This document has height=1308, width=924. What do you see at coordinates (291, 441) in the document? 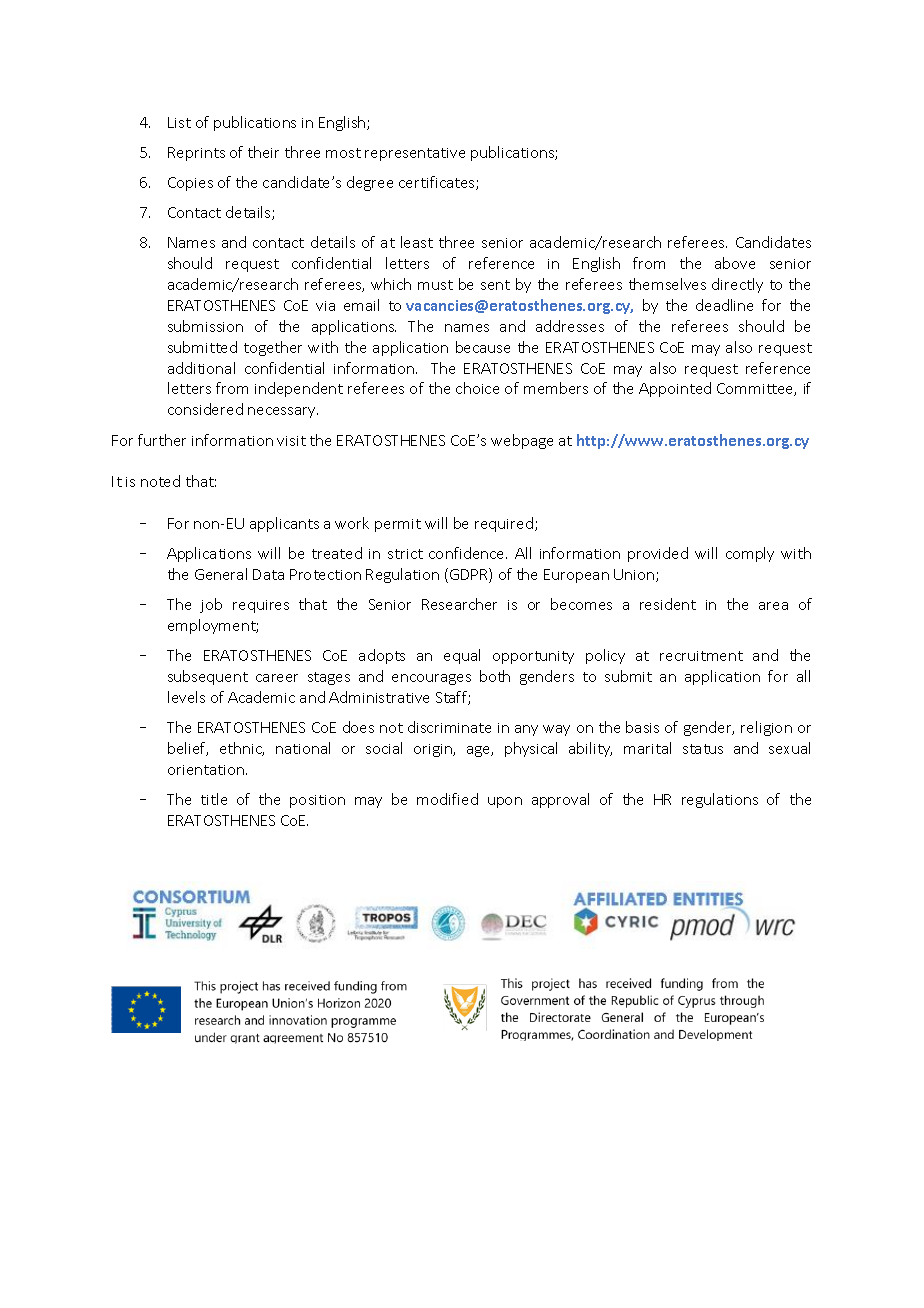
I see `visit` at bounding box center [291, 441].
